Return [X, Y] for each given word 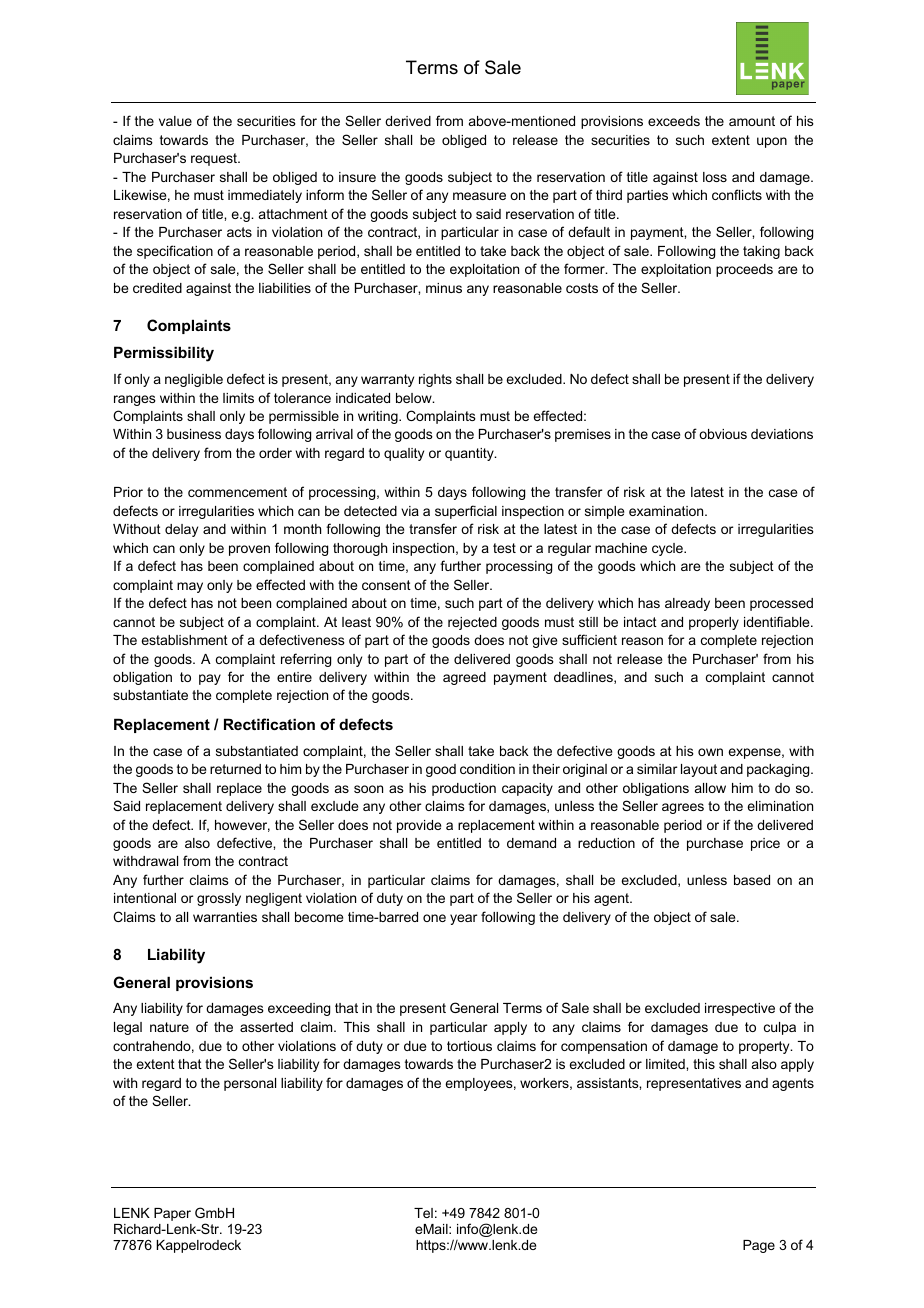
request [215, 159]
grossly [219, 899]
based [752, 880]
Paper [172, 1214]
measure [479, 196]
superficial [466, 512]
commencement [237, 492]
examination [667, 511]
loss [715, 177]
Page [759, 1246]
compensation [604, 1047]
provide [419, 826]
